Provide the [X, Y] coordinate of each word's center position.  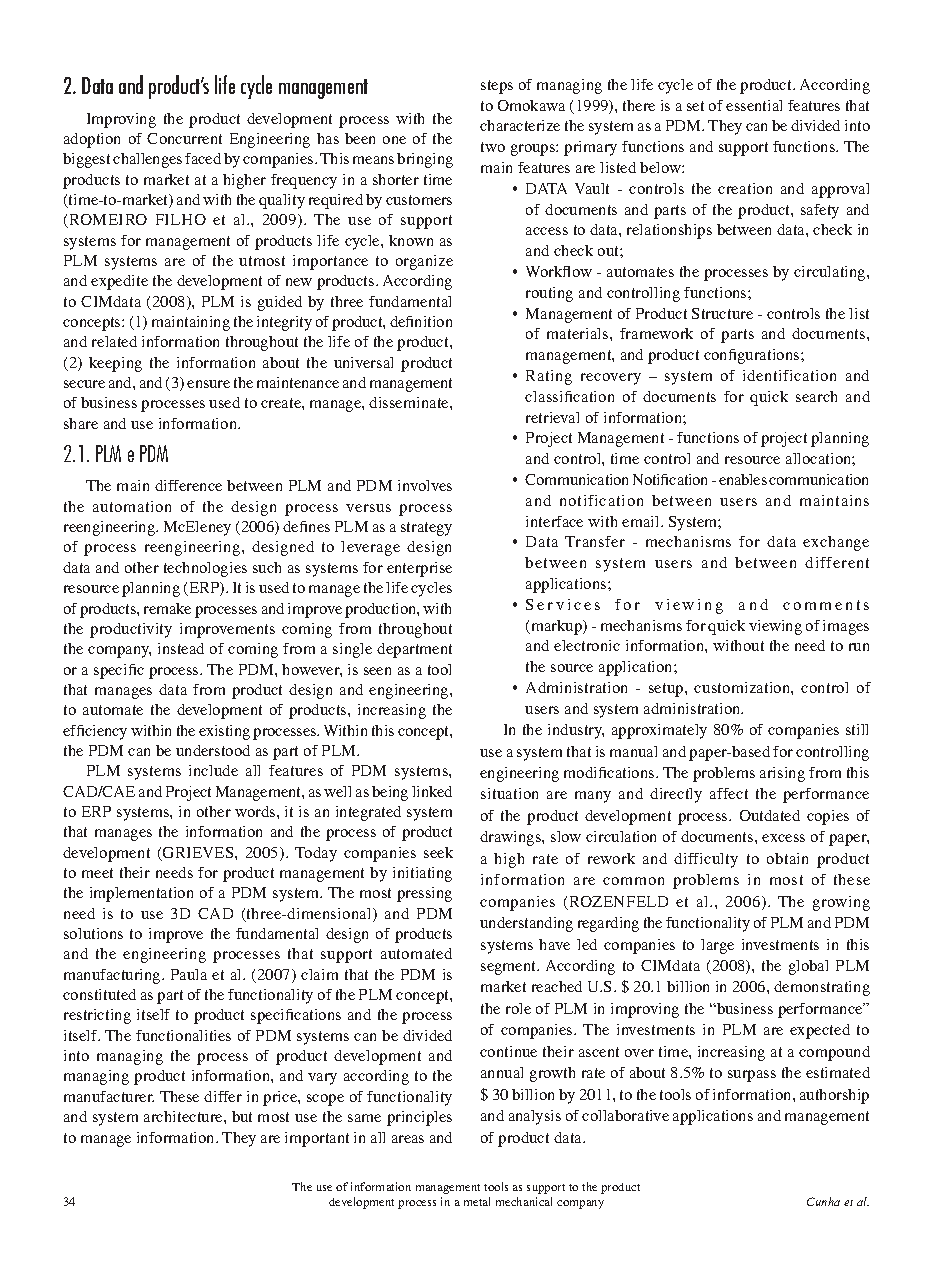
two [493, 147]
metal [477, 1201]
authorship [834, 1096]
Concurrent [184, 138]
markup [557, 627]
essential [754, 105]
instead [181, 648]
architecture [184, 1116]
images [846, 627]
